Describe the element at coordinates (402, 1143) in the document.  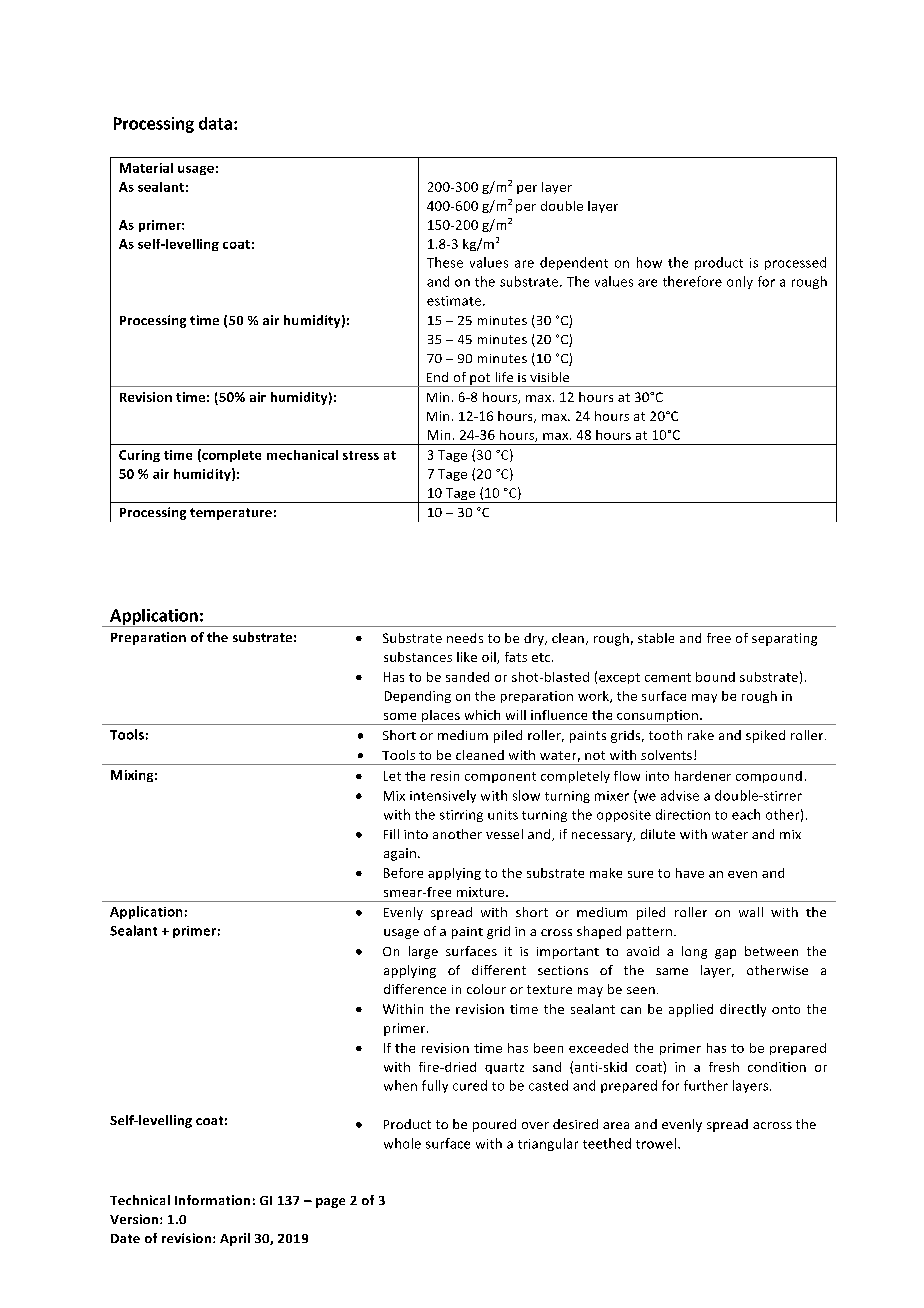
I see `whole` at that location.
